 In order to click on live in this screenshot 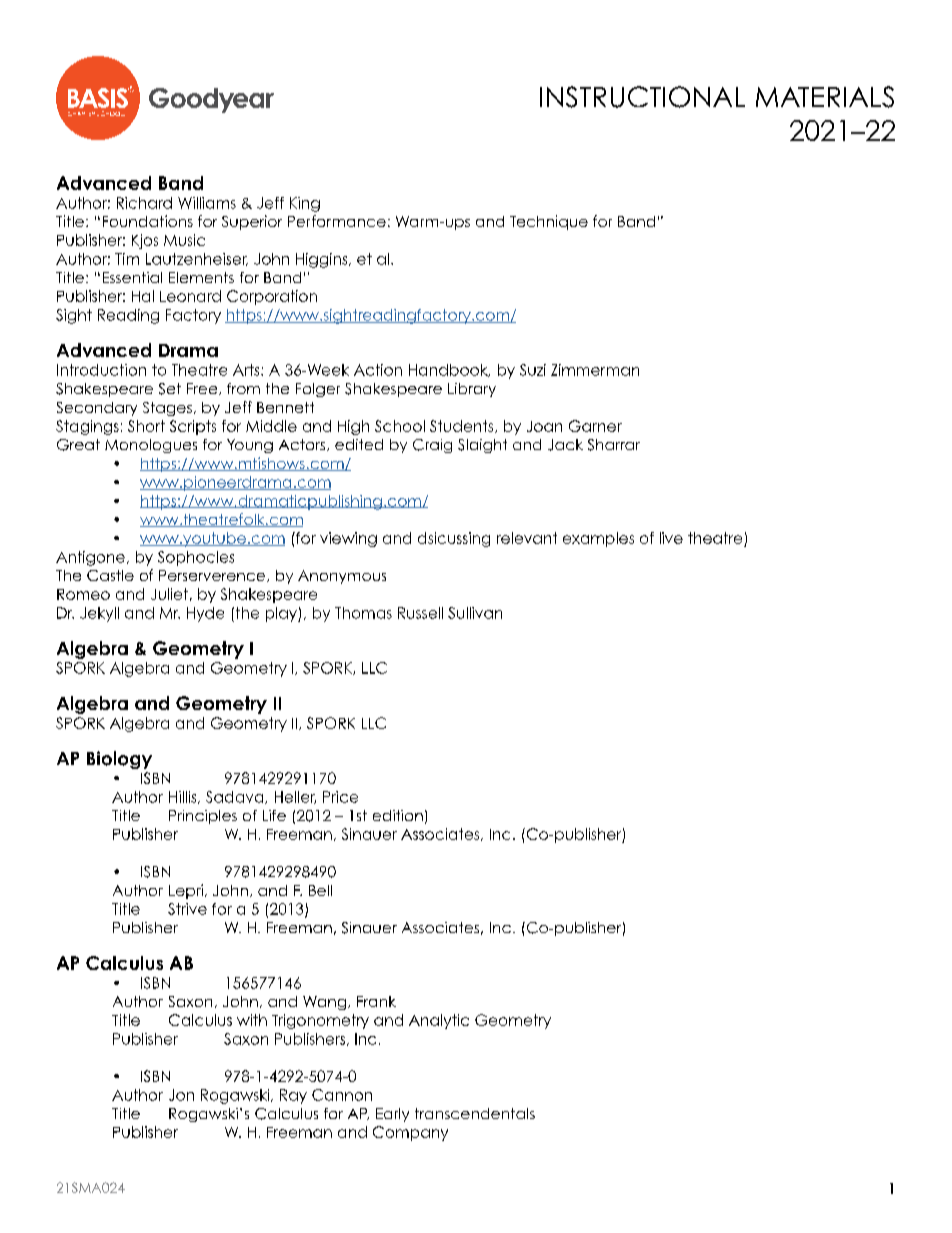, I will do `click(671, 538)`.
